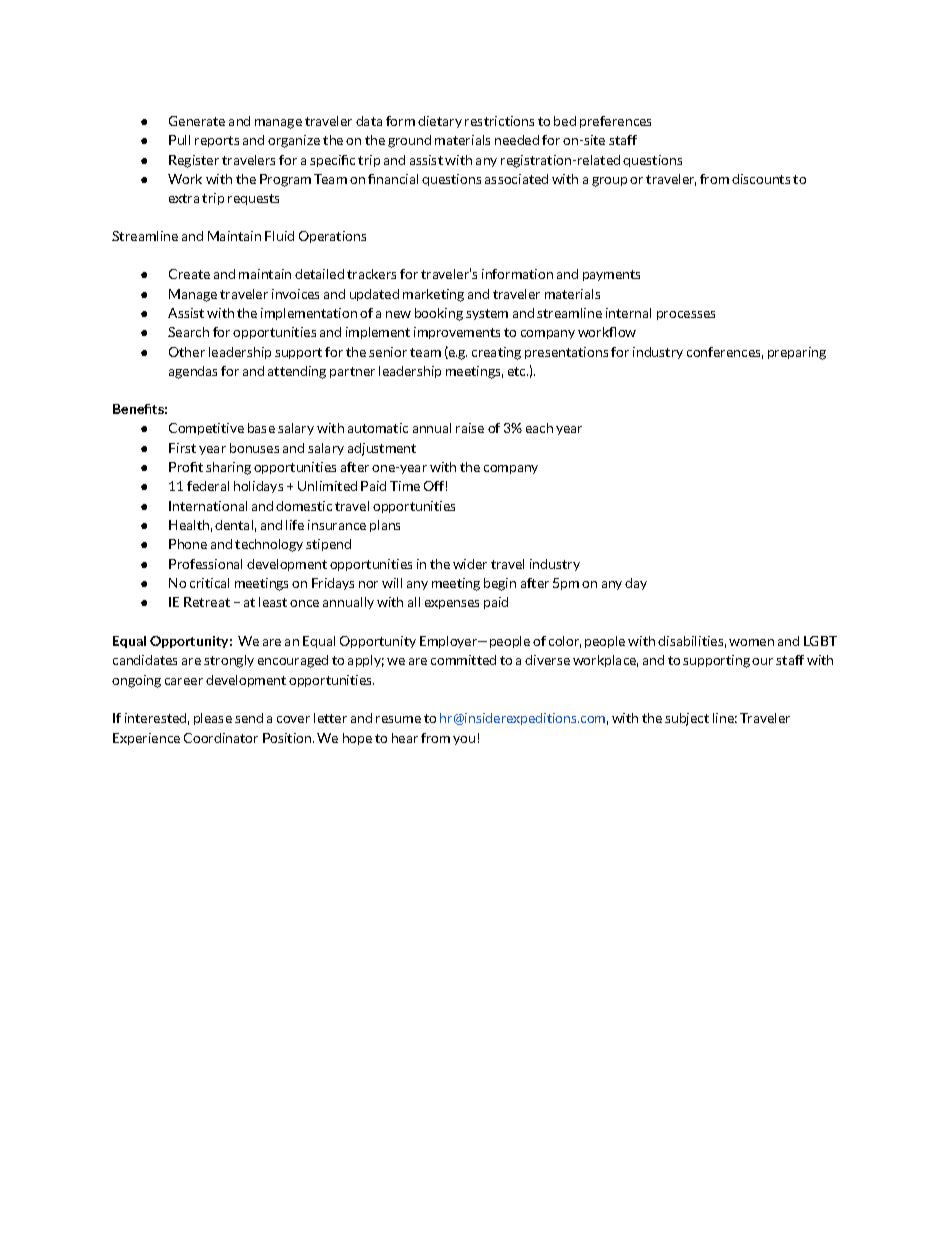  Describe the element at coordinates (213, 719) in the page. I see `please` at that location.
